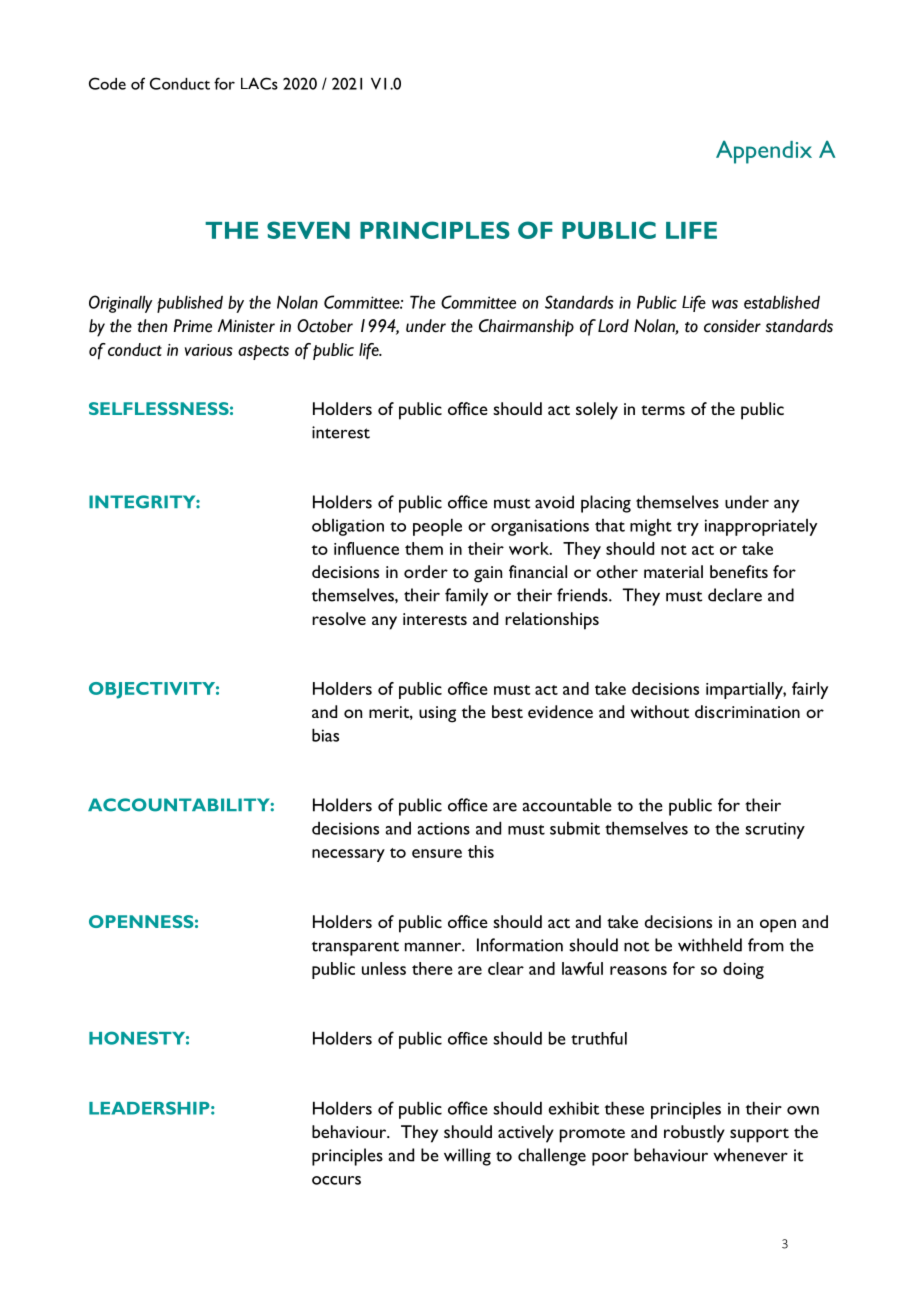  Describe the element at coordinates (467, 1157) in the screenshot. I see `willing` at that location.
